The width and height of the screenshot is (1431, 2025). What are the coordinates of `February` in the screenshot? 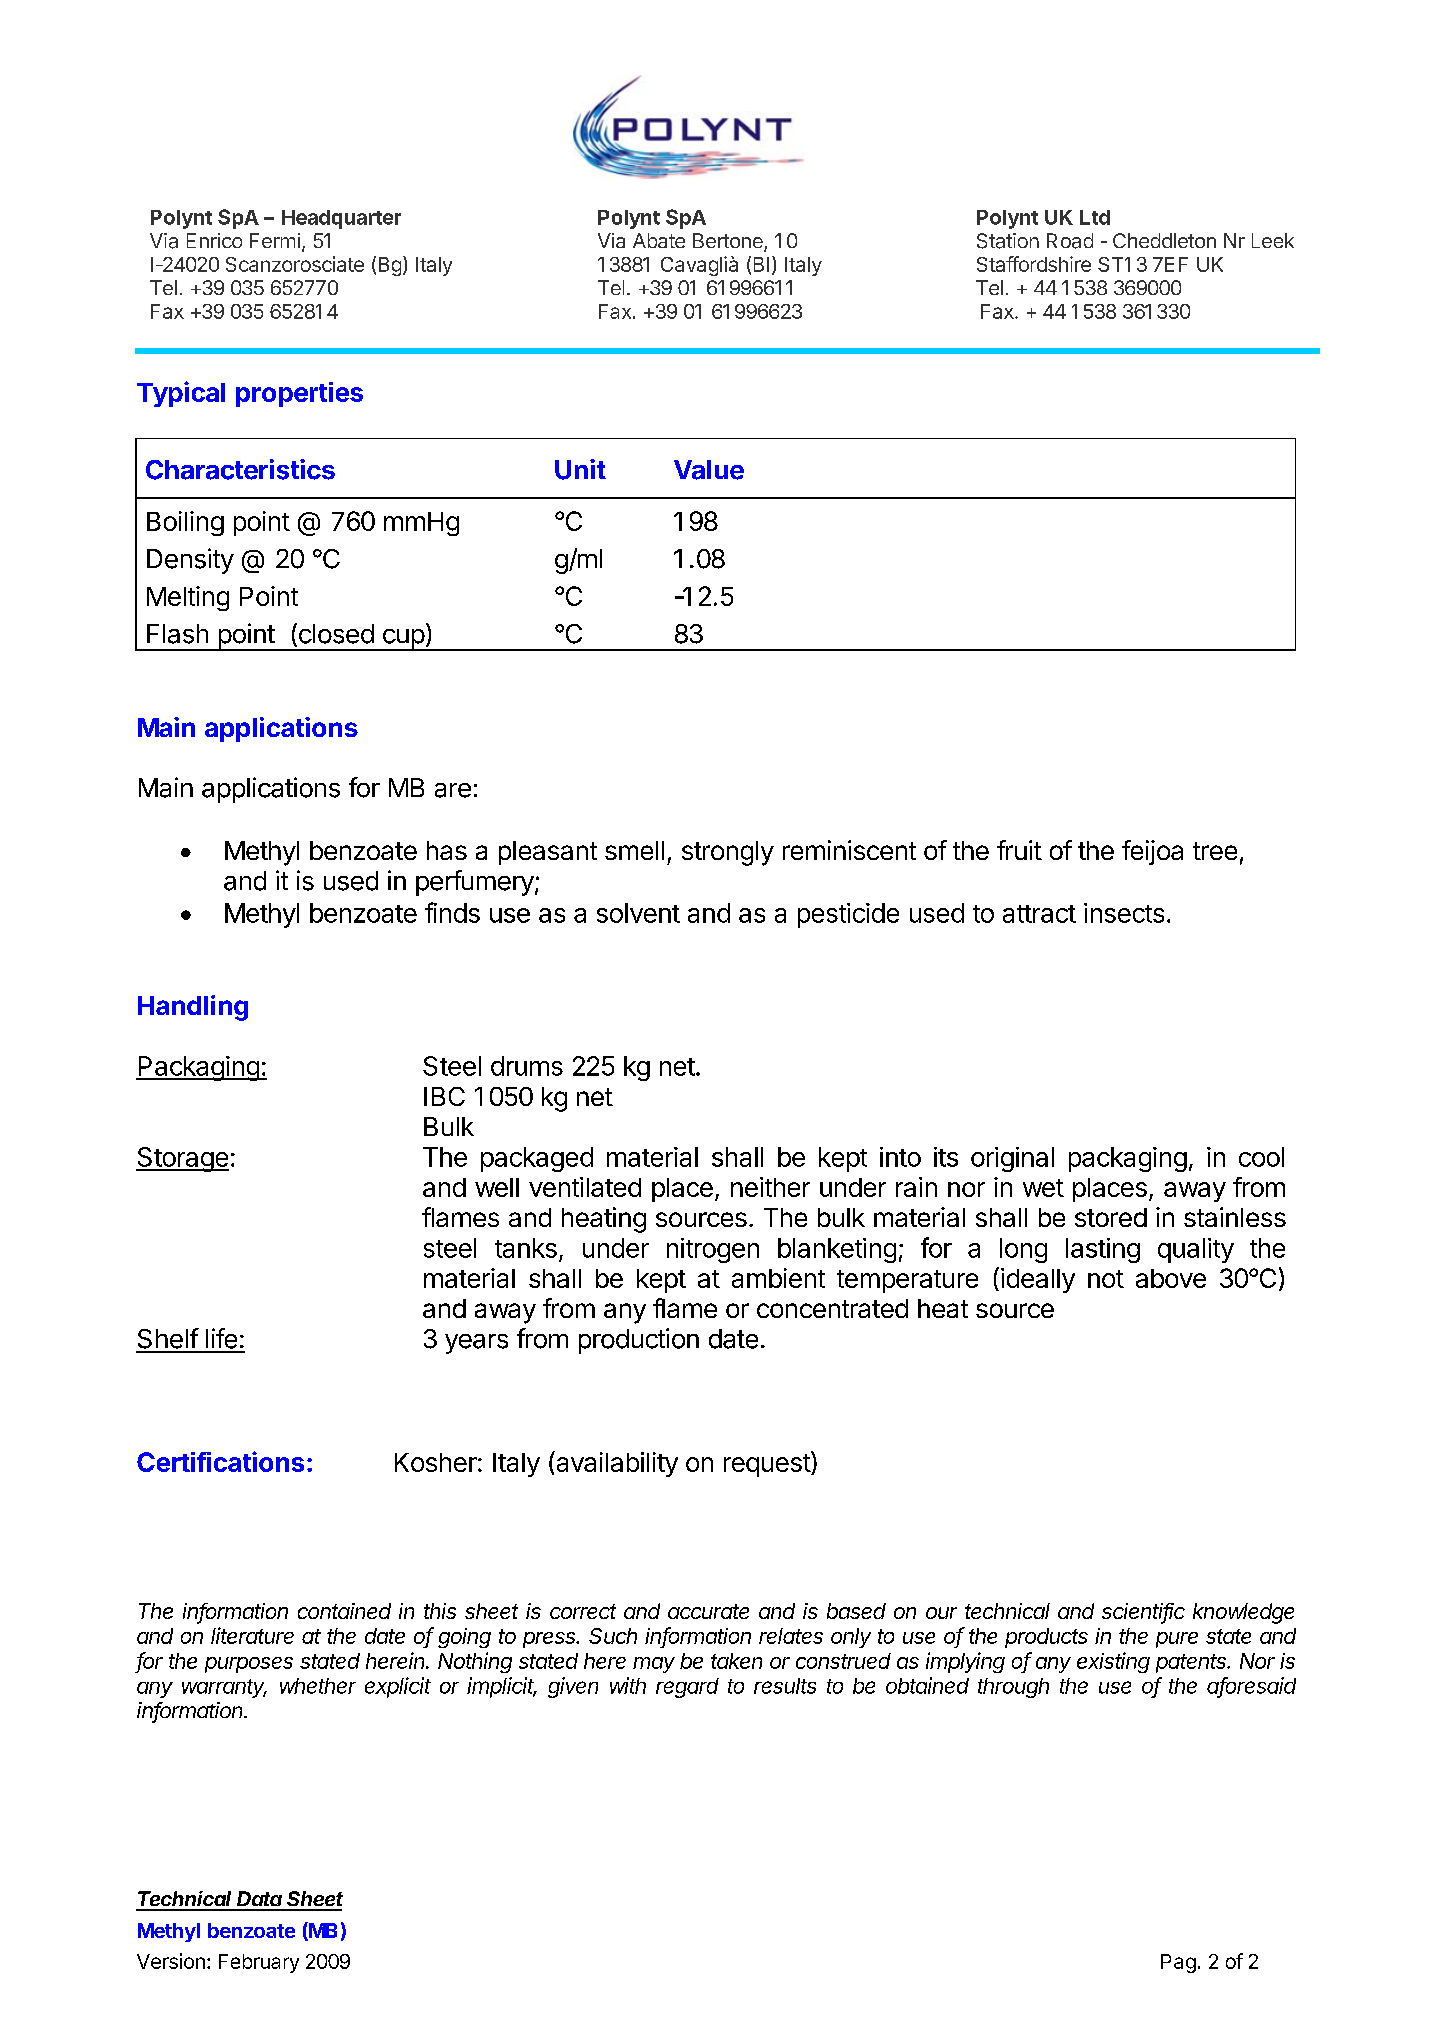 It's located at (259, 1963).
